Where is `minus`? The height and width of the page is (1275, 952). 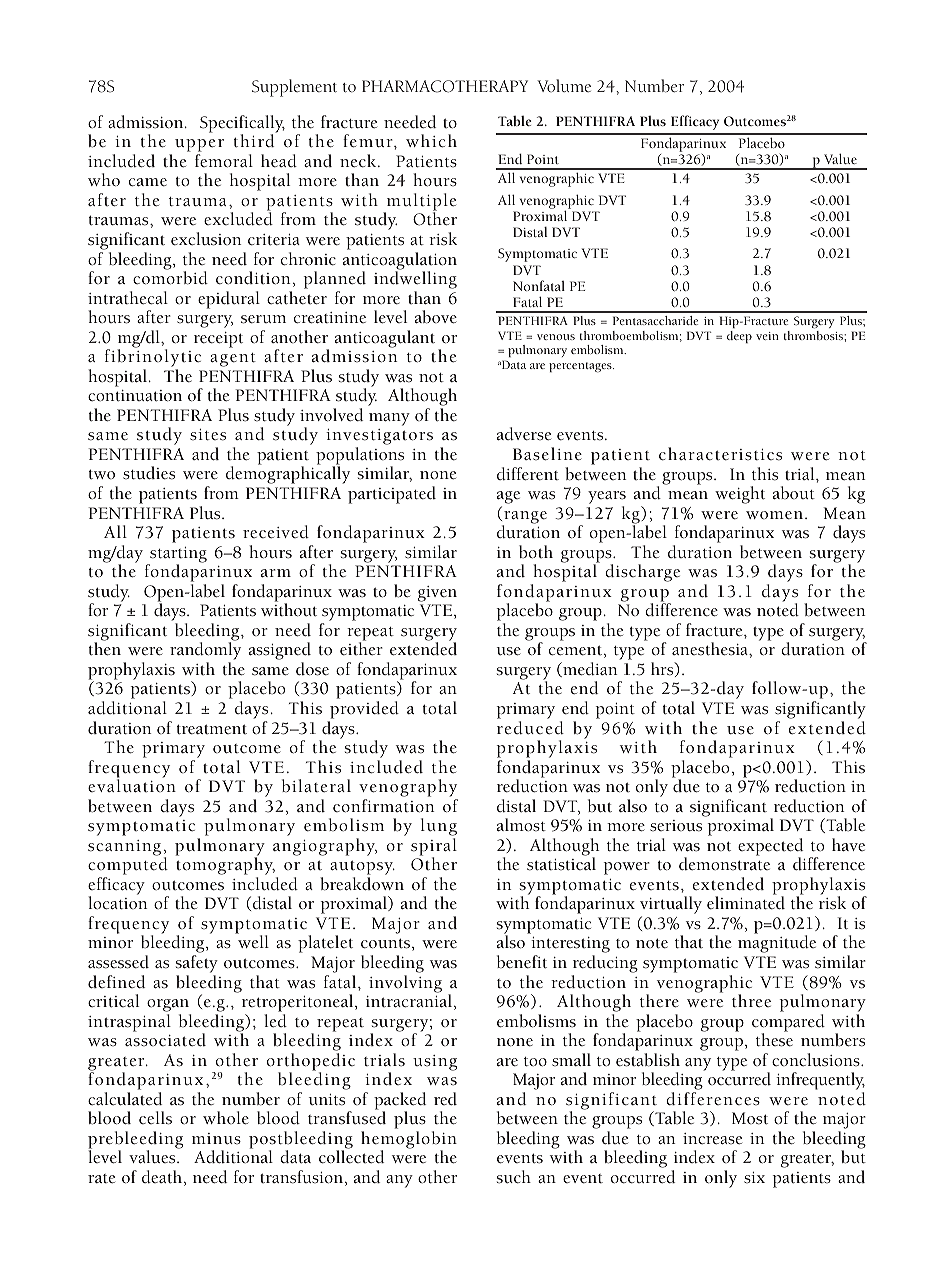 minus is located at coordinates (216, 1139).
